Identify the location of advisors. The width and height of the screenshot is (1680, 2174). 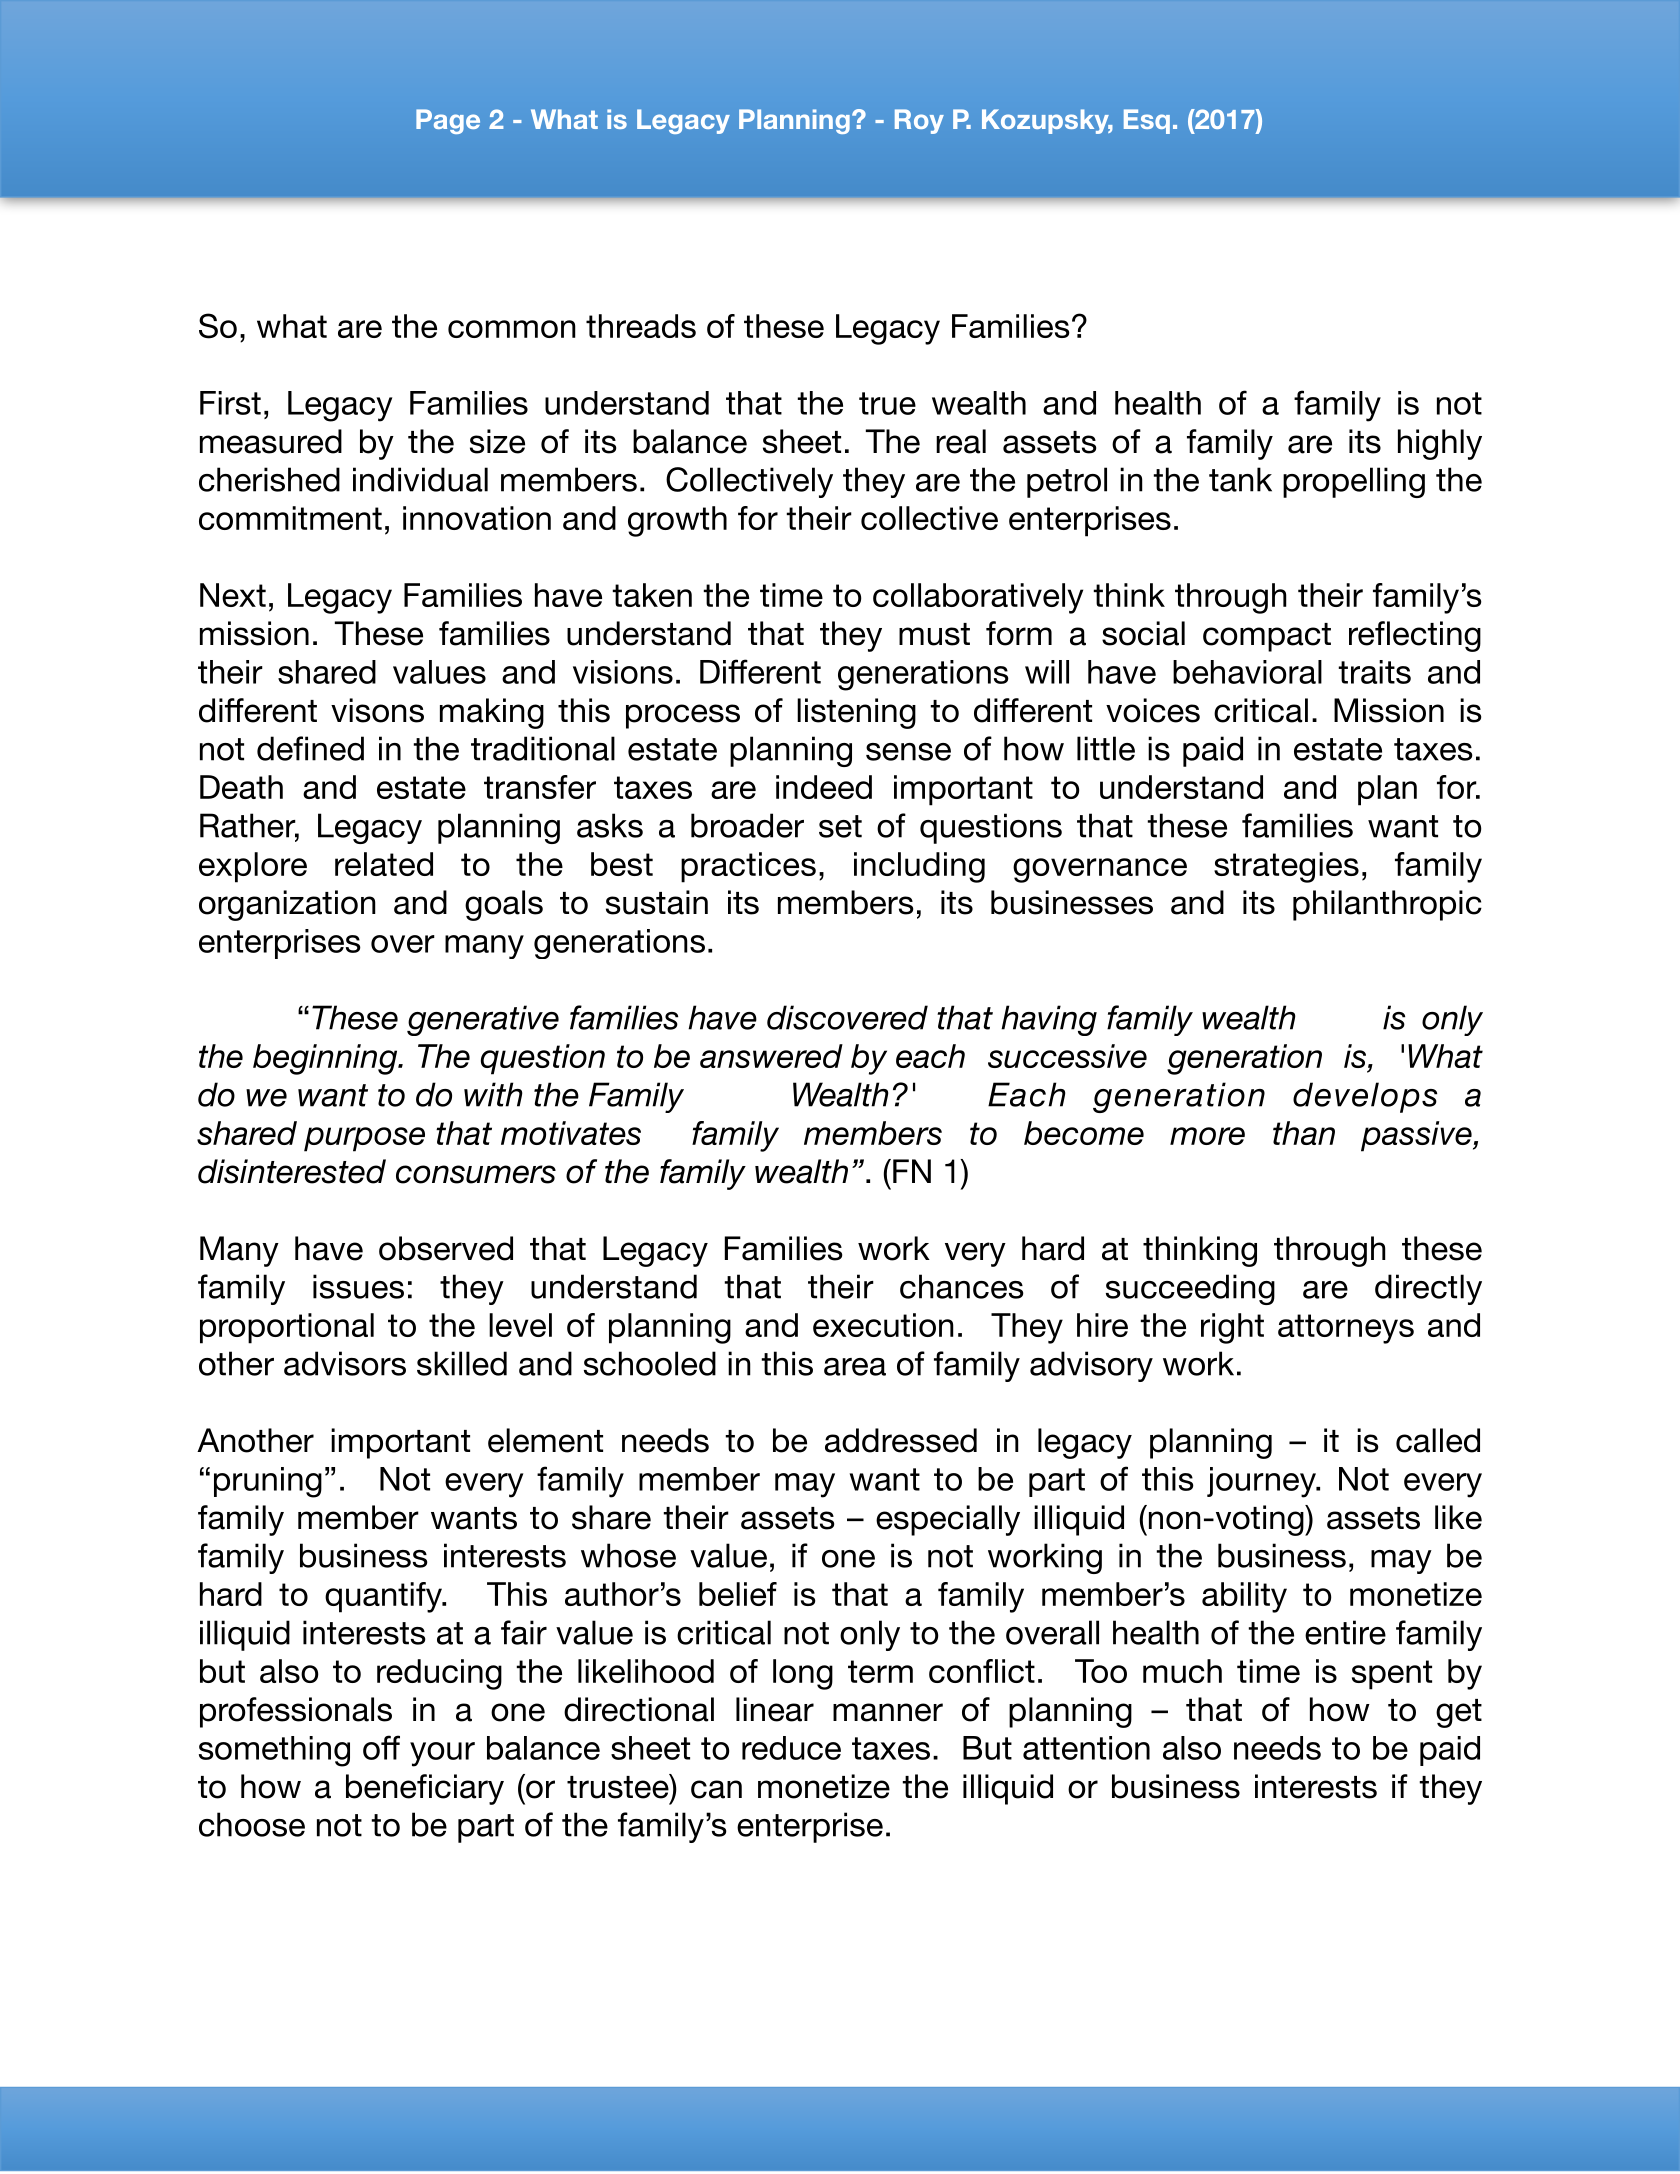
(345, 1363).
